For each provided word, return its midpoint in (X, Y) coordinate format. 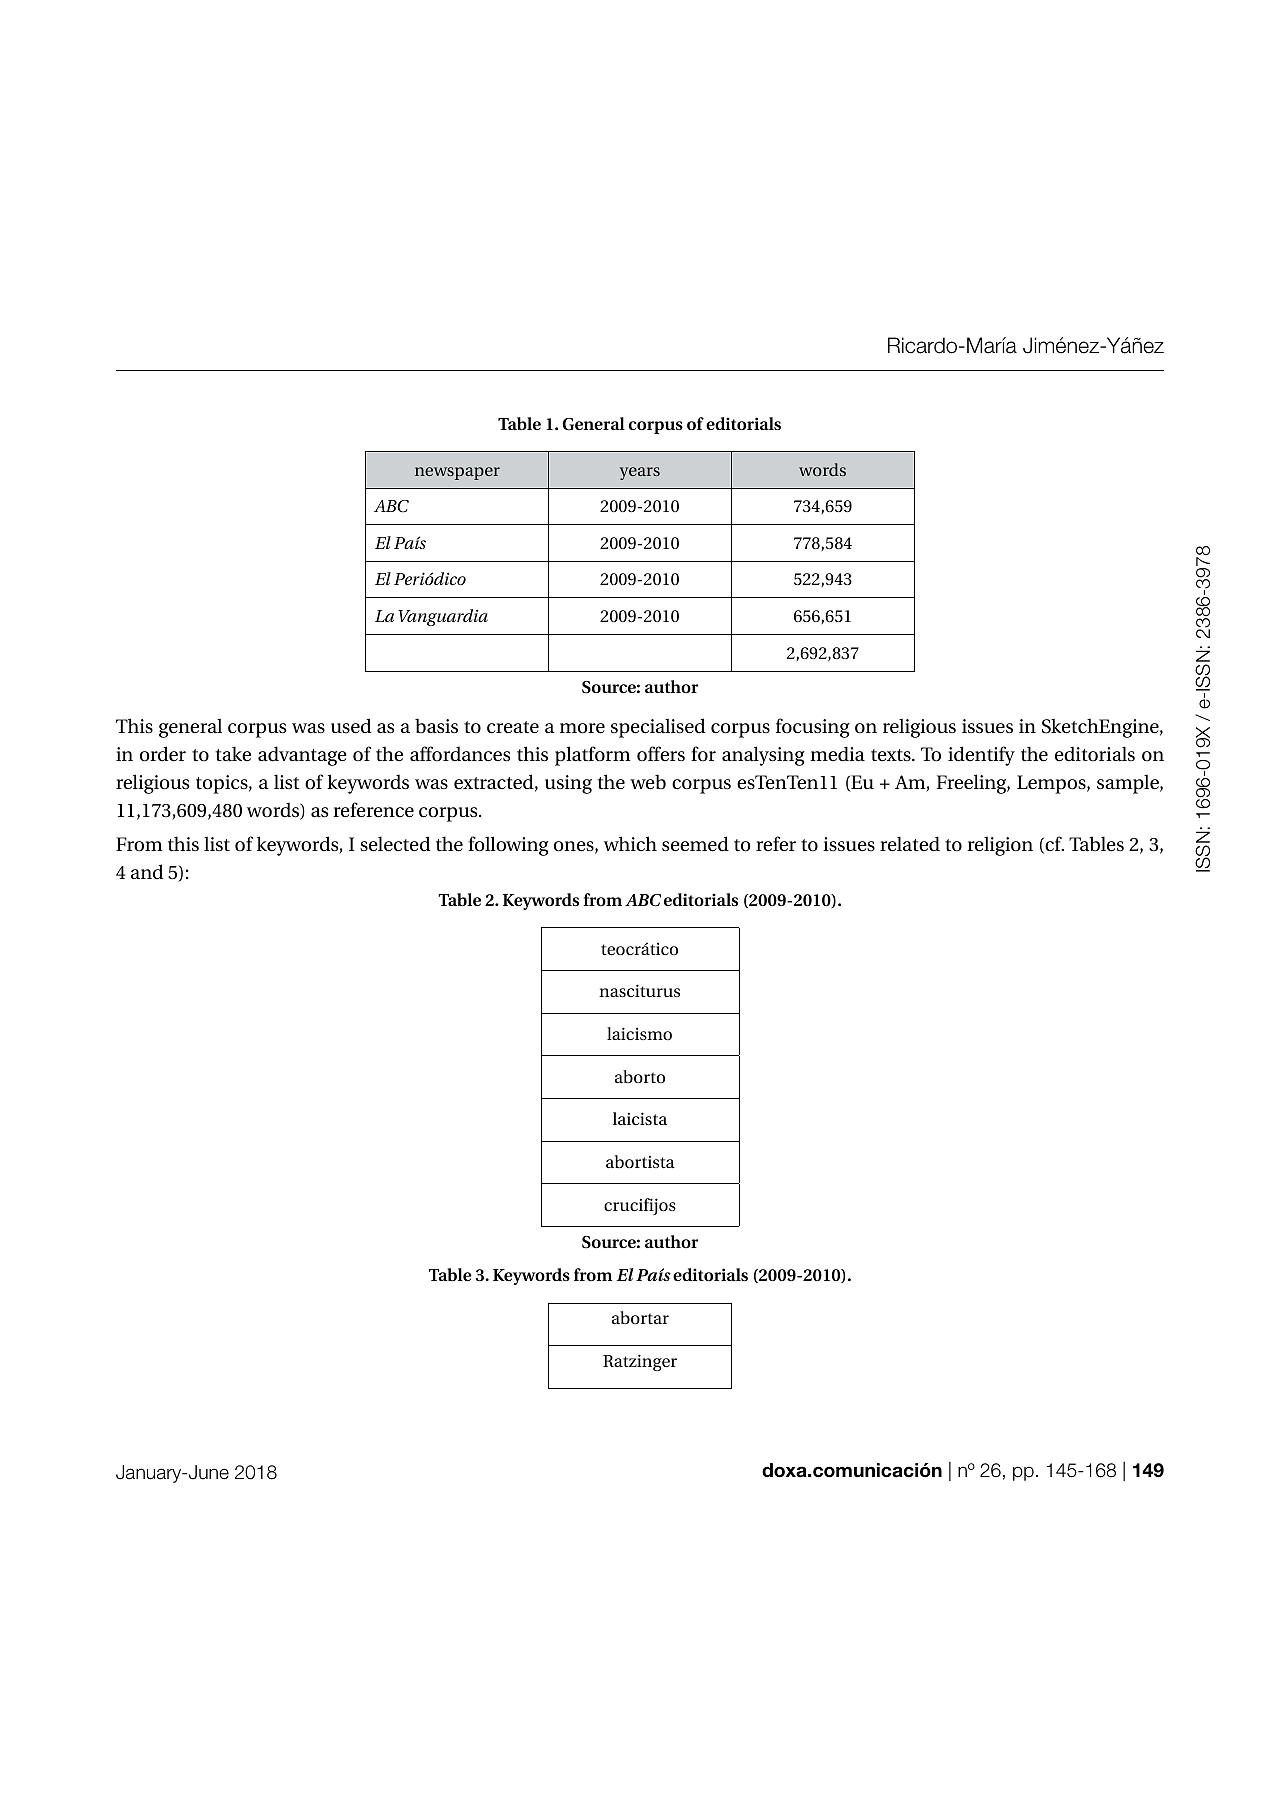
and (147, 871)
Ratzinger (640, 1362)
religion (1000, 846)
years (639, 473)
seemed (695, 844)
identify (981, 756)
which (630, 843)
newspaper (457, 473)
